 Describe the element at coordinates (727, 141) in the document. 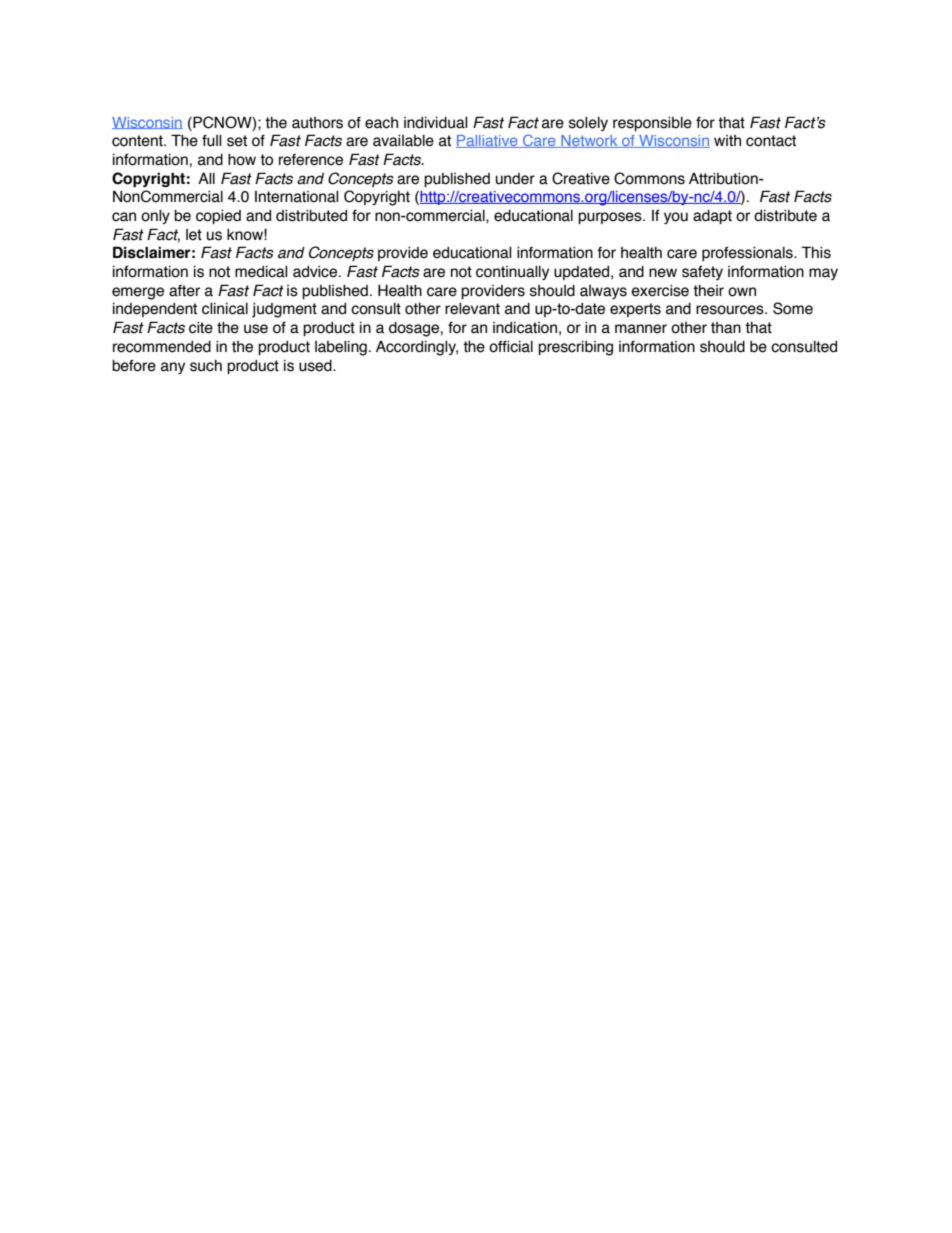

I see `with` at that location.
